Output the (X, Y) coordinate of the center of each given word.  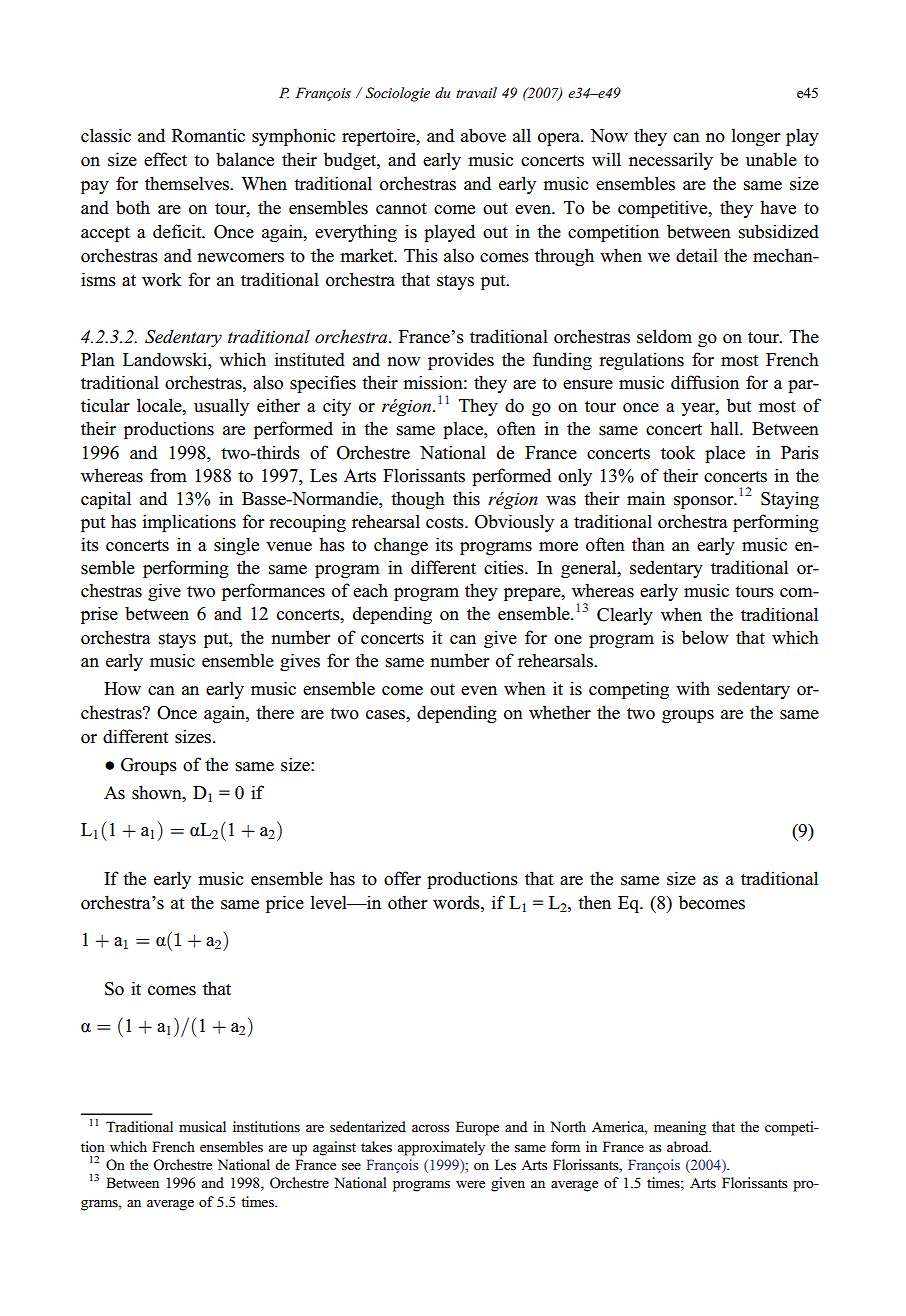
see (351, 1166)
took (678, 452)
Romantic (208, 135)
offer (402, 878)
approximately (441, 1148)
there (275, 712)
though (418, 500)
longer (756, 137)
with (693, 688)
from (168, 475)
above (483, 135)
